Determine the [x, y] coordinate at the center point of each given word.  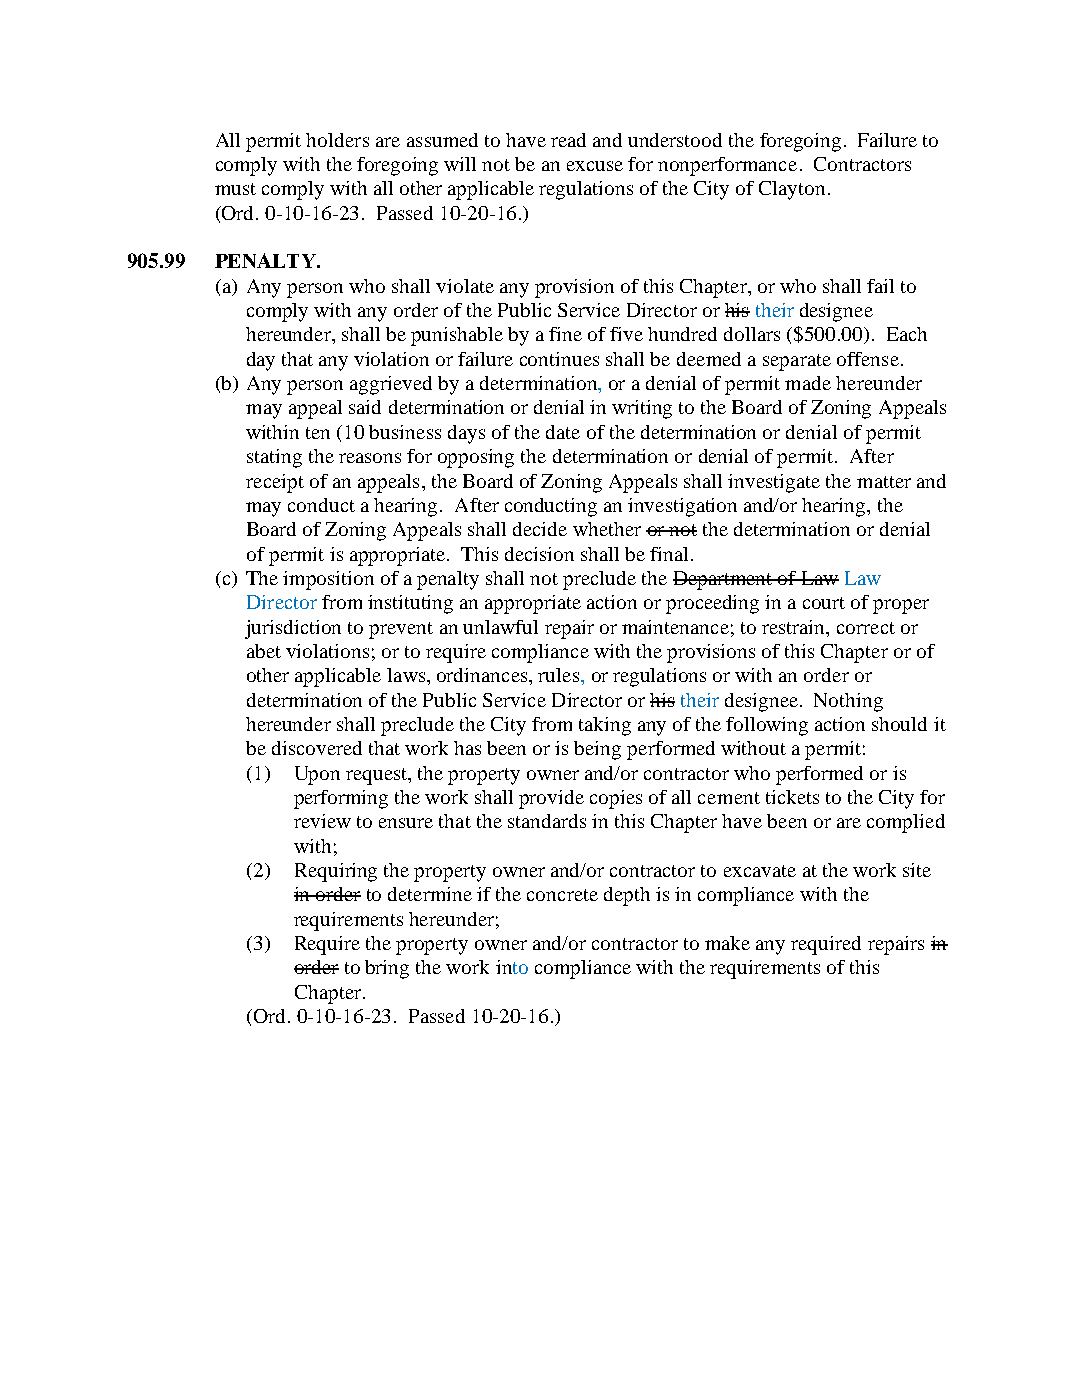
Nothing [848, 702]
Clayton [792, 190]
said [365, 407]
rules [560, 675]
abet [264, 651]
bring [387, 969]
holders [337, 140]
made [808, 383]
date [563, 432]
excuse [595, 166]
